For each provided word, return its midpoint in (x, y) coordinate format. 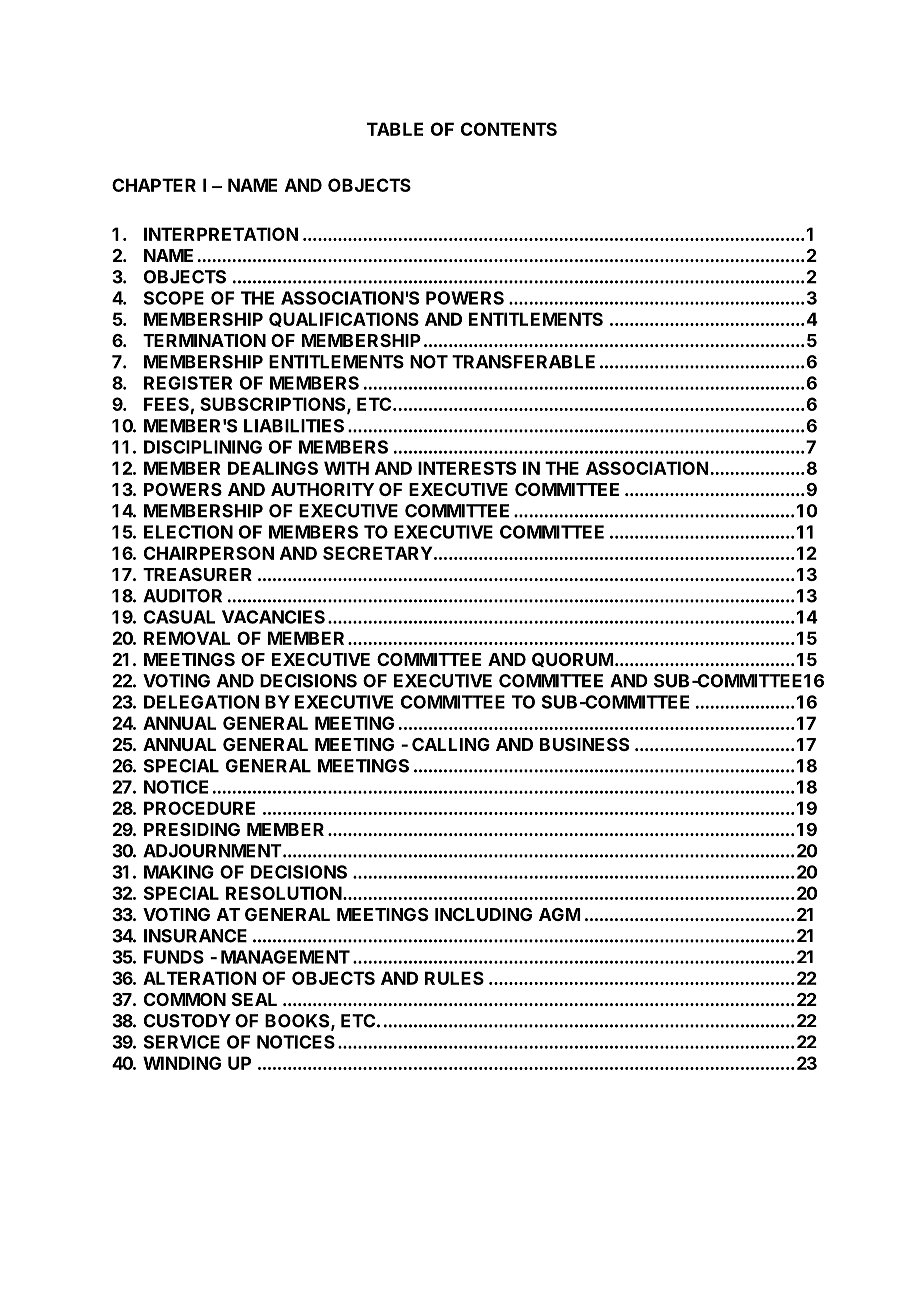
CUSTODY (187, 1021)
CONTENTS (509, 129)
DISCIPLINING (203, 447)
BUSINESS (584, 744)
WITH (346, 468)
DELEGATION (201, 702)
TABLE (395, 129)
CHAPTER (154, 185)
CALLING (451, 744)
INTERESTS (467, 468)
